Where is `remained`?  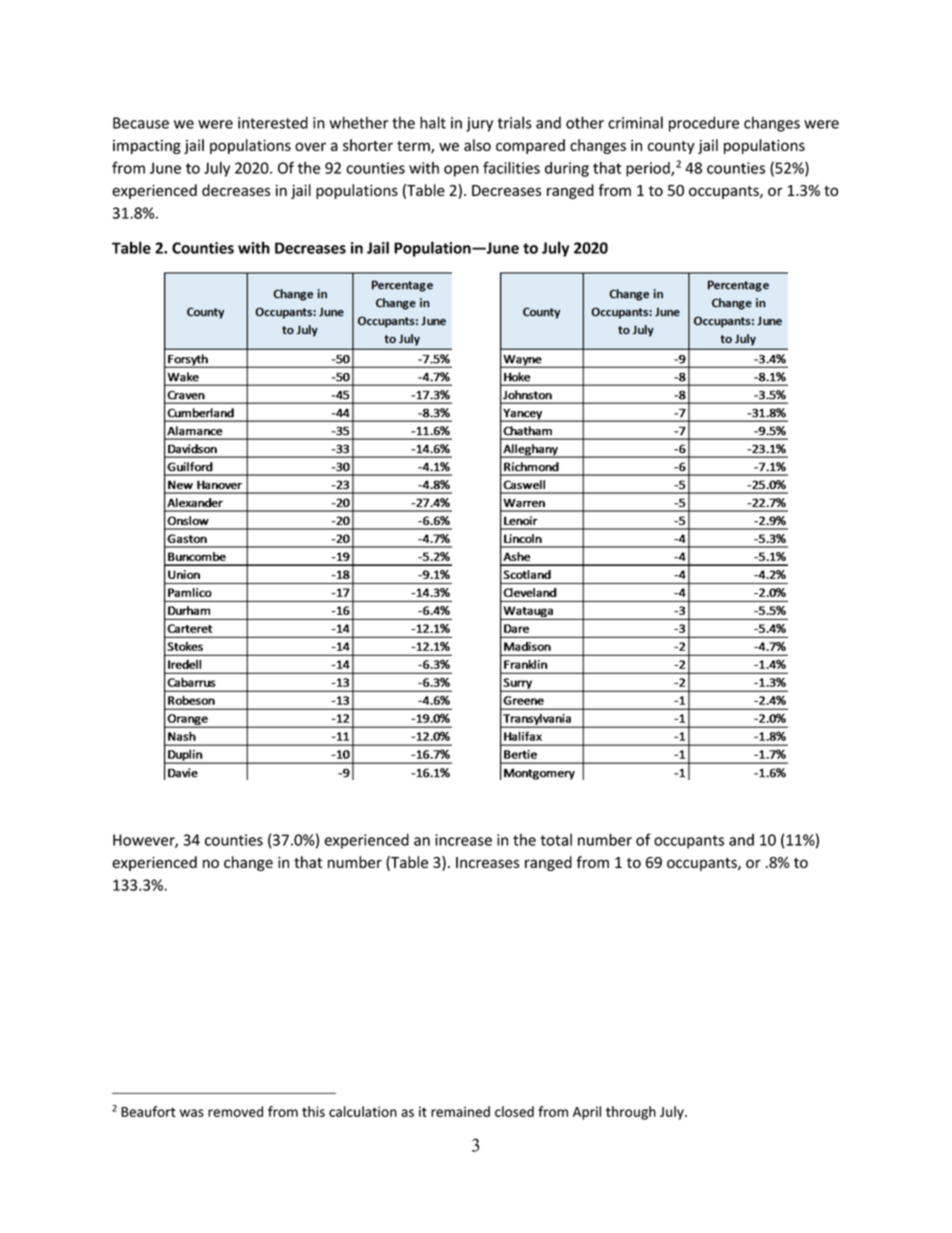
remained is located at coordinates (460, 1111).
